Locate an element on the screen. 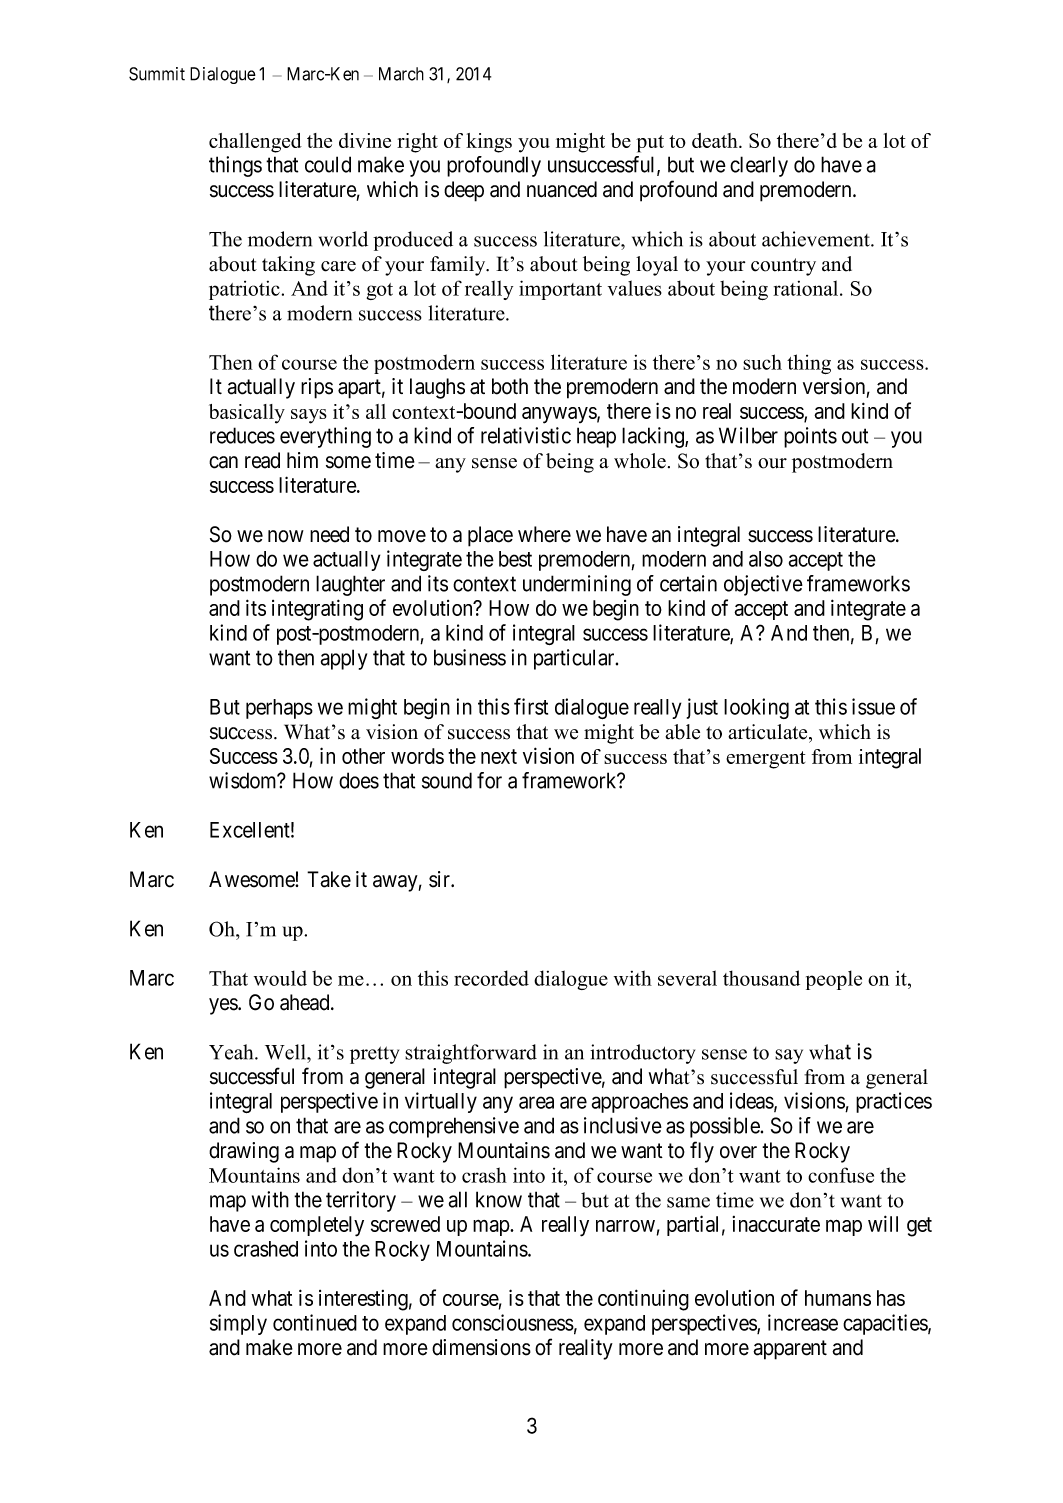 This screenshot has width=1063, height=1503. kings is located at coordinates (489, 143).
